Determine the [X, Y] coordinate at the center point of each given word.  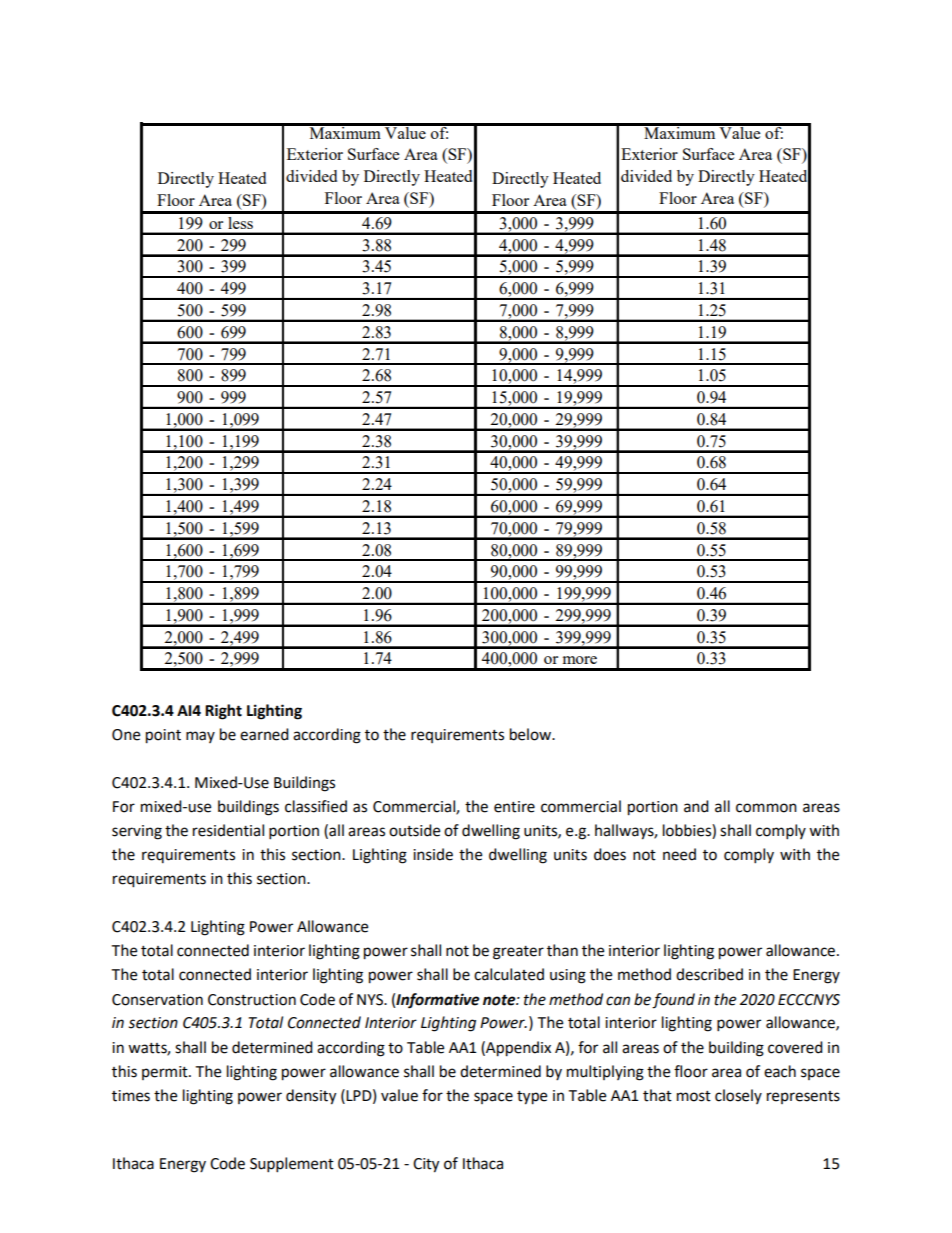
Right [223, 712]
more [580, 660]
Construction [252, 1000]
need [679, 854]
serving [137, 832]
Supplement [292, 1165]
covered [795, 1047]
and [696, 806]
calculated [509, 974]
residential [228, 830]
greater [518, 953]
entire [514, 807]
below [531, 734]
